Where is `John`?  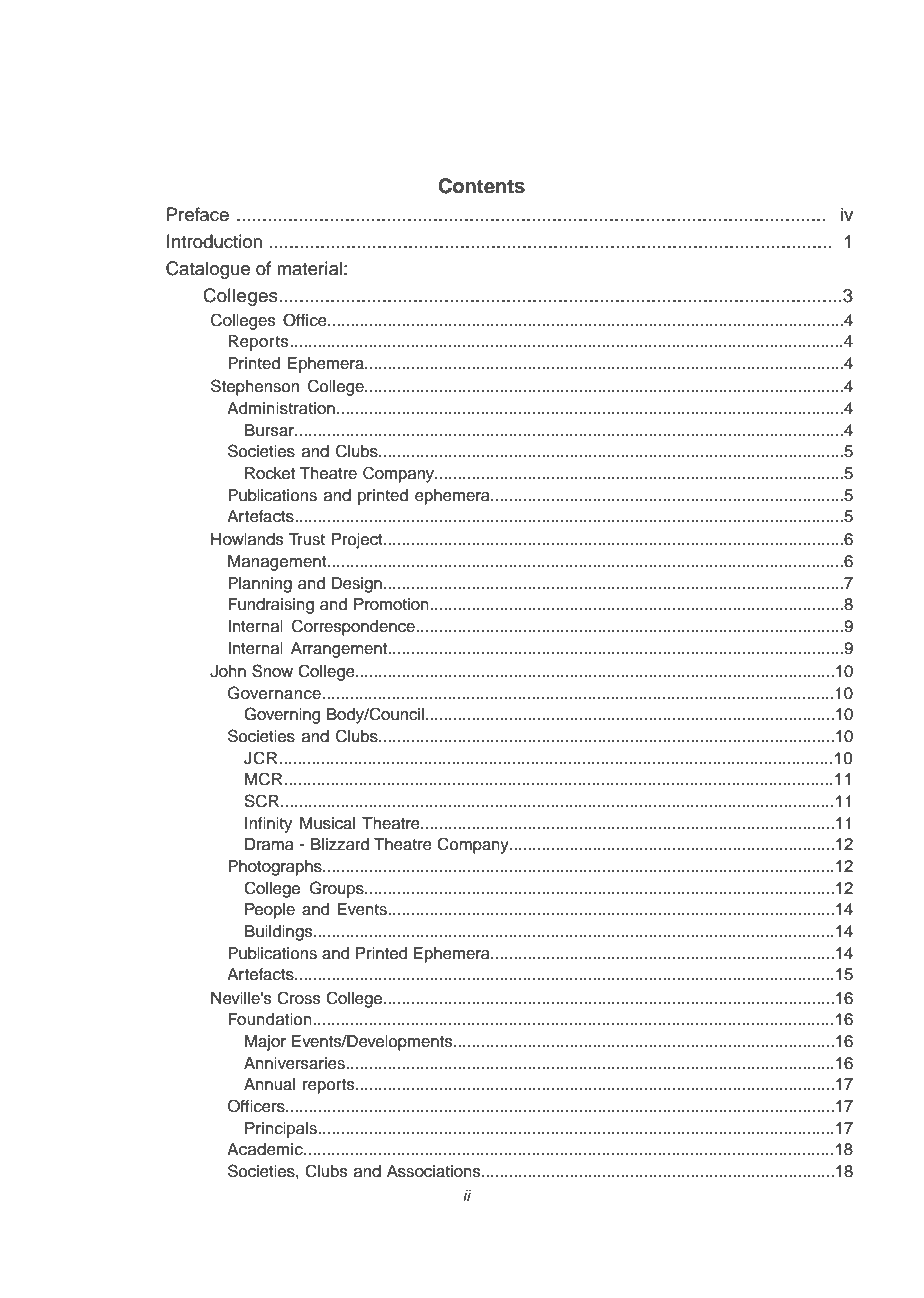 John is located at coordinates (228, 671).
